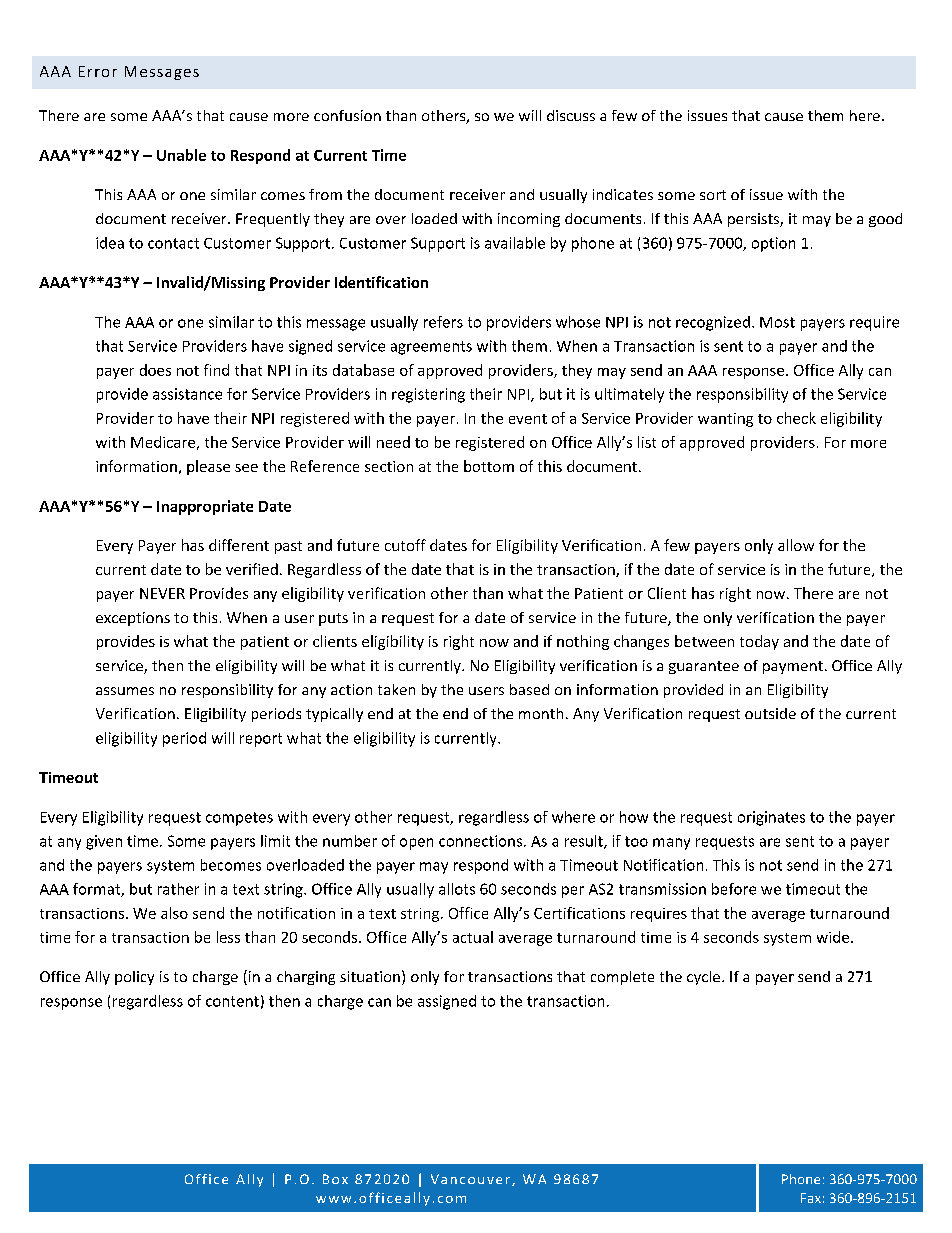 The image size is (952, 1233). What do you see at coordinates (232, 1001) in the document?
I see `content` at bounding box center [232, 1001].
